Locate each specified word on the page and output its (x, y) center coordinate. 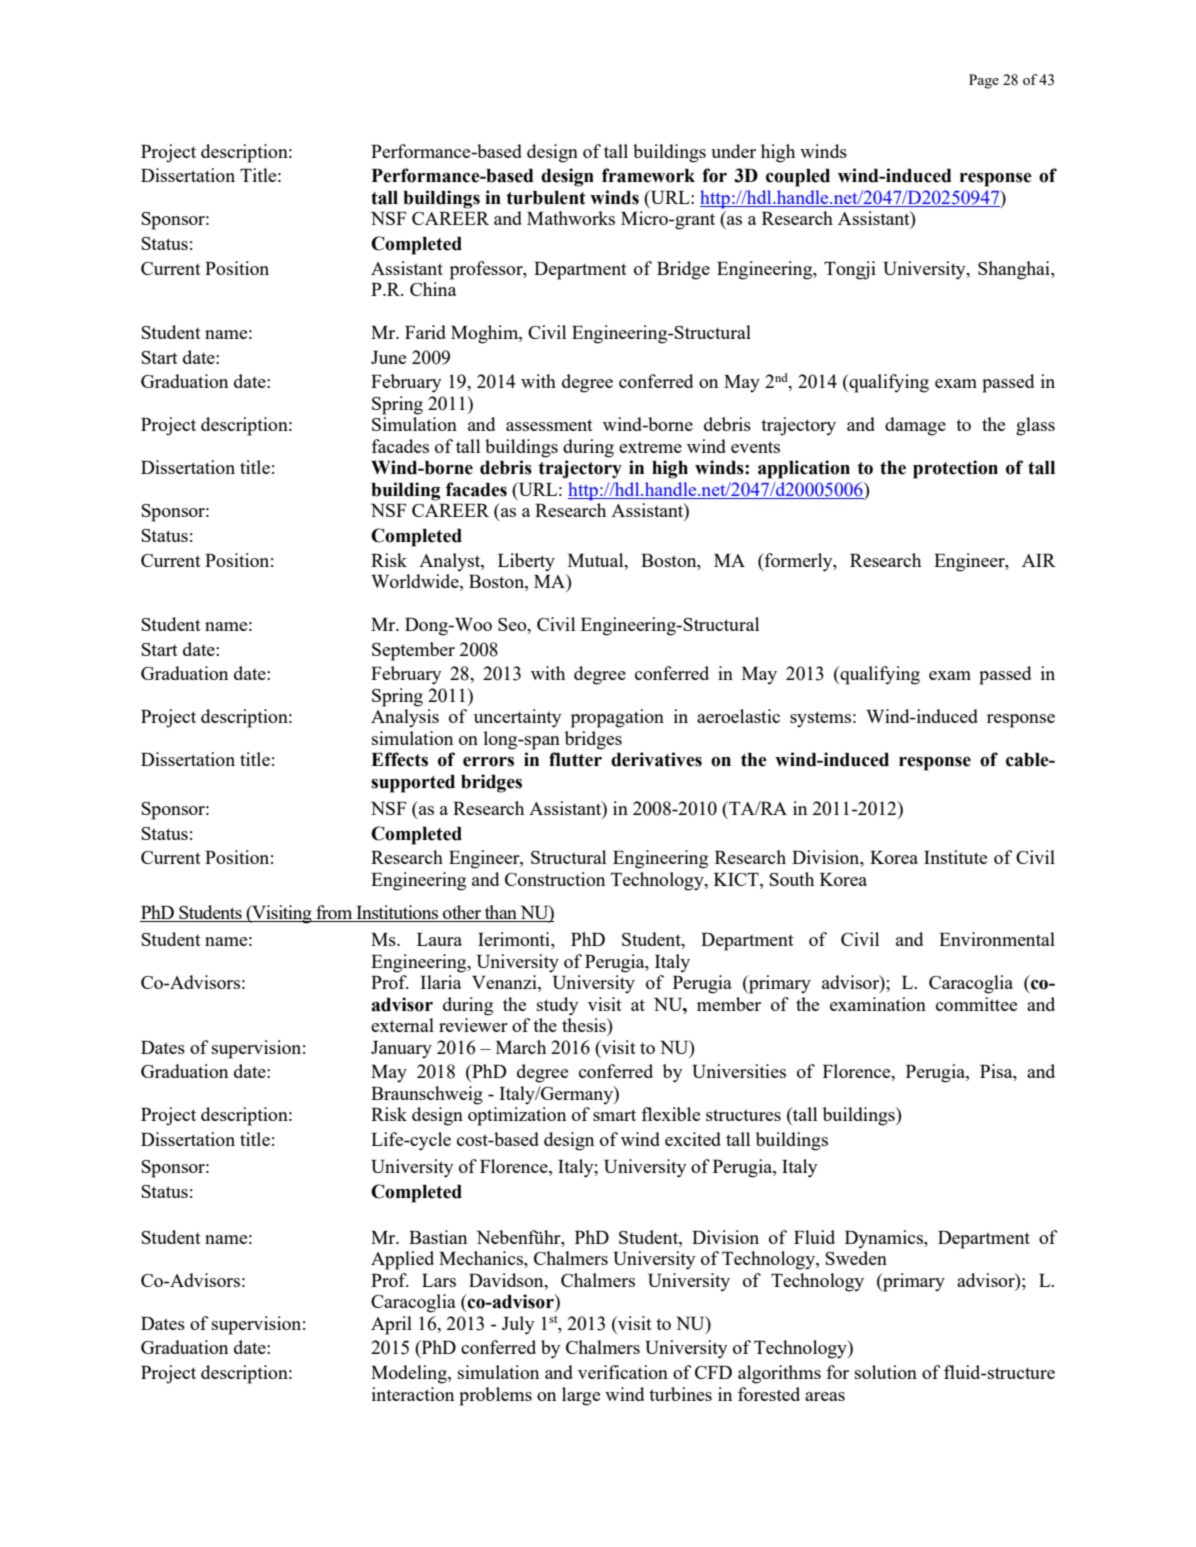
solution (886, 1372)
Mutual (597, 560)
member (729, 1004)
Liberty (526, 562)
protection (955, 469)
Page (984, 81)
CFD (713, 1372)
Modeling (410, 1374)
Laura (439, 939)
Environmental (997, 939)
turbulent (546, 198)
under (733, 151)
